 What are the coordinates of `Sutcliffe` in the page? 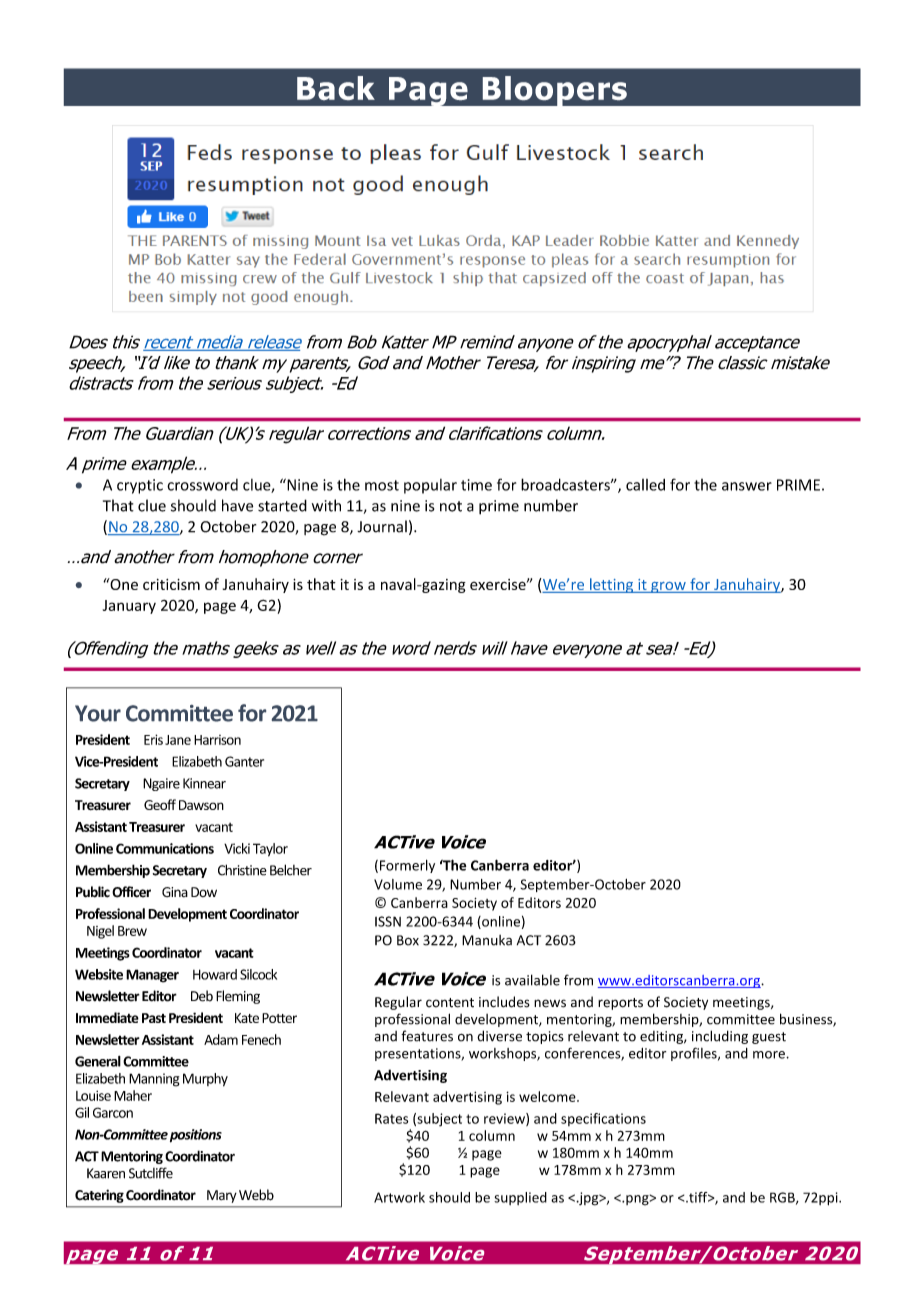 It's located at (151, 1173).
